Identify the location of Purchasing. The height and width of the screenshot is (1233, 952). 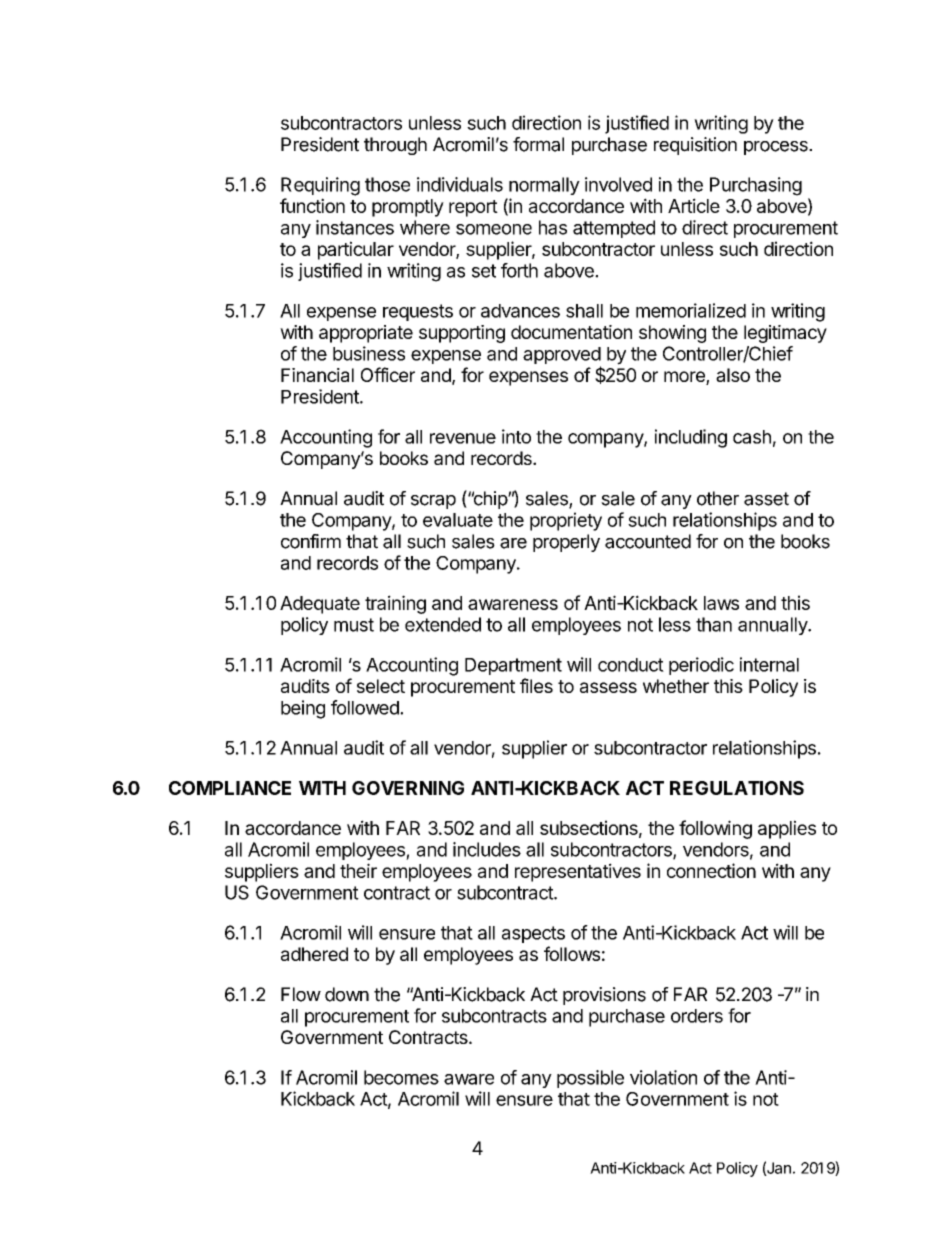
(756, 186).
